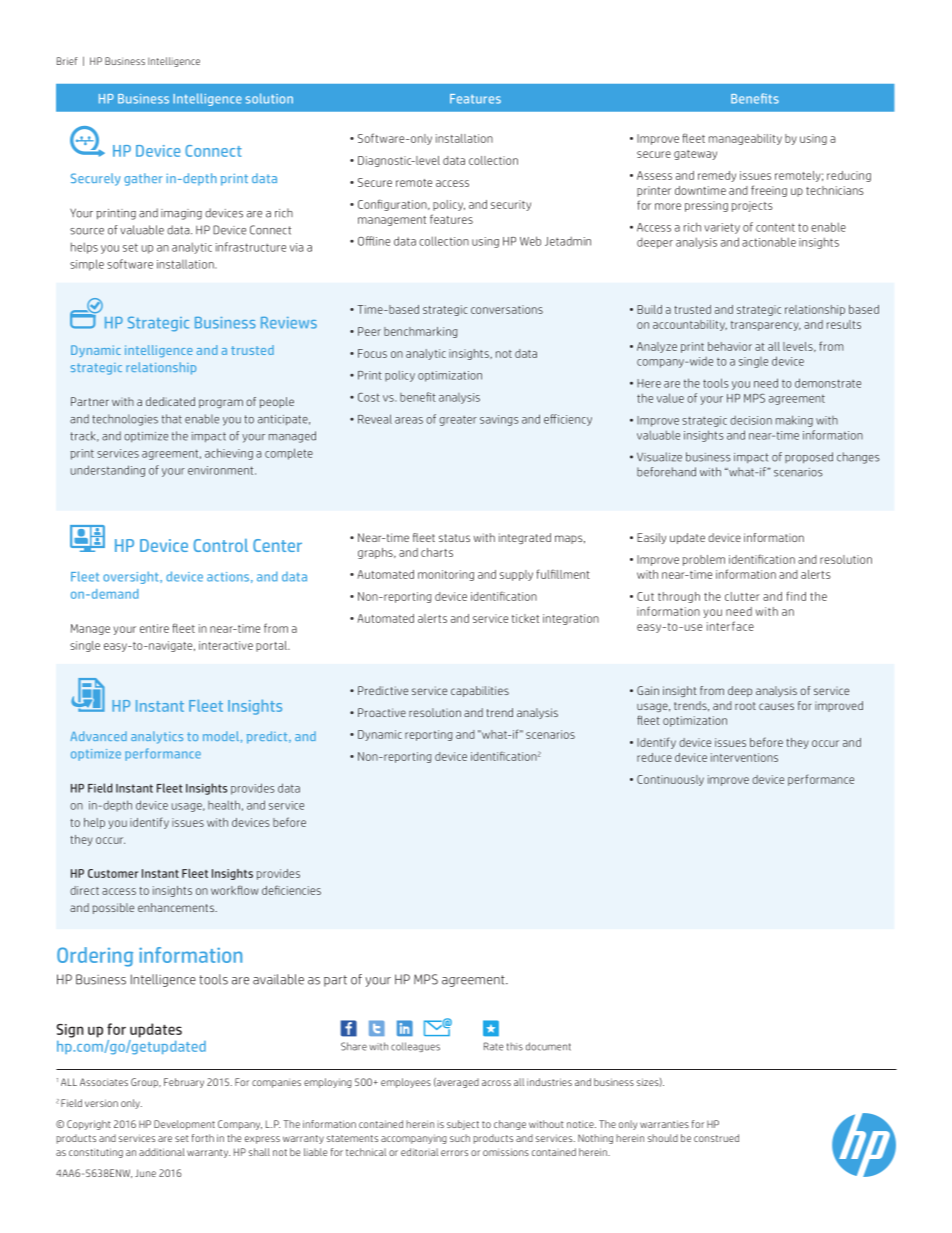 The image size is (952, 1233). Describe the element at coordinates (162, 1152) in the screenshot. I see `additional` at that location.
